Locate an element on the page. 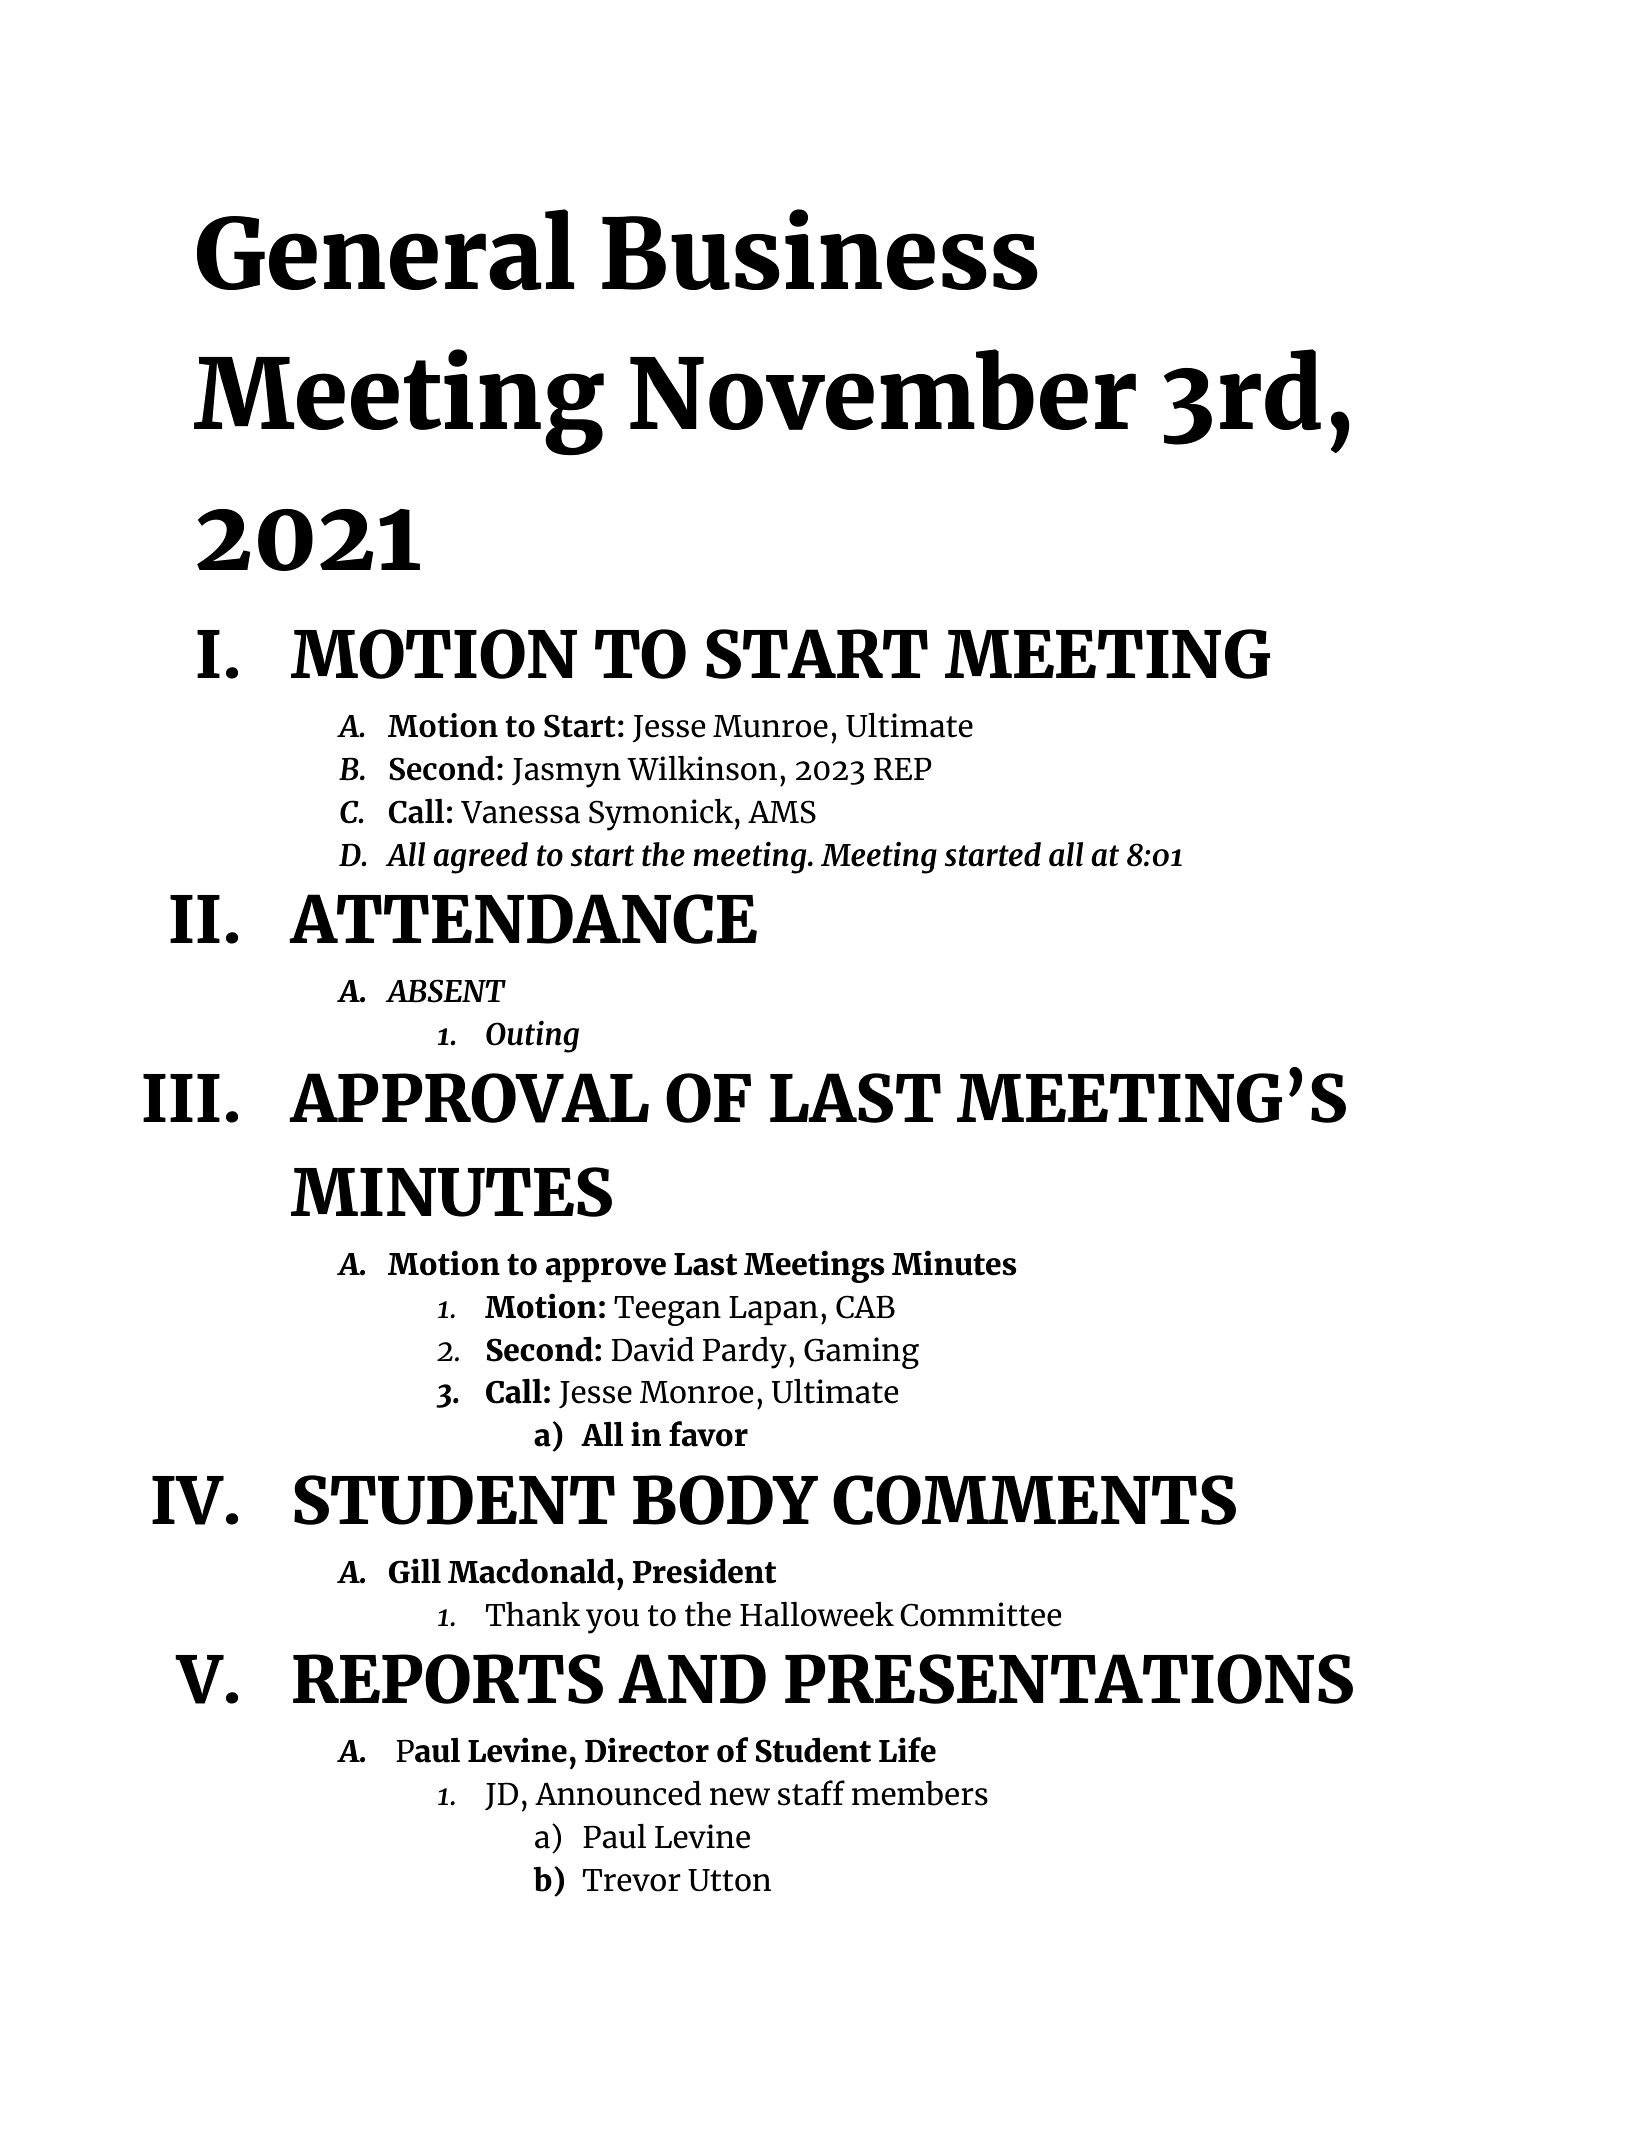 The width and height of the image is (1650, 2135). Outing is located at coordinates (532, 1036).
